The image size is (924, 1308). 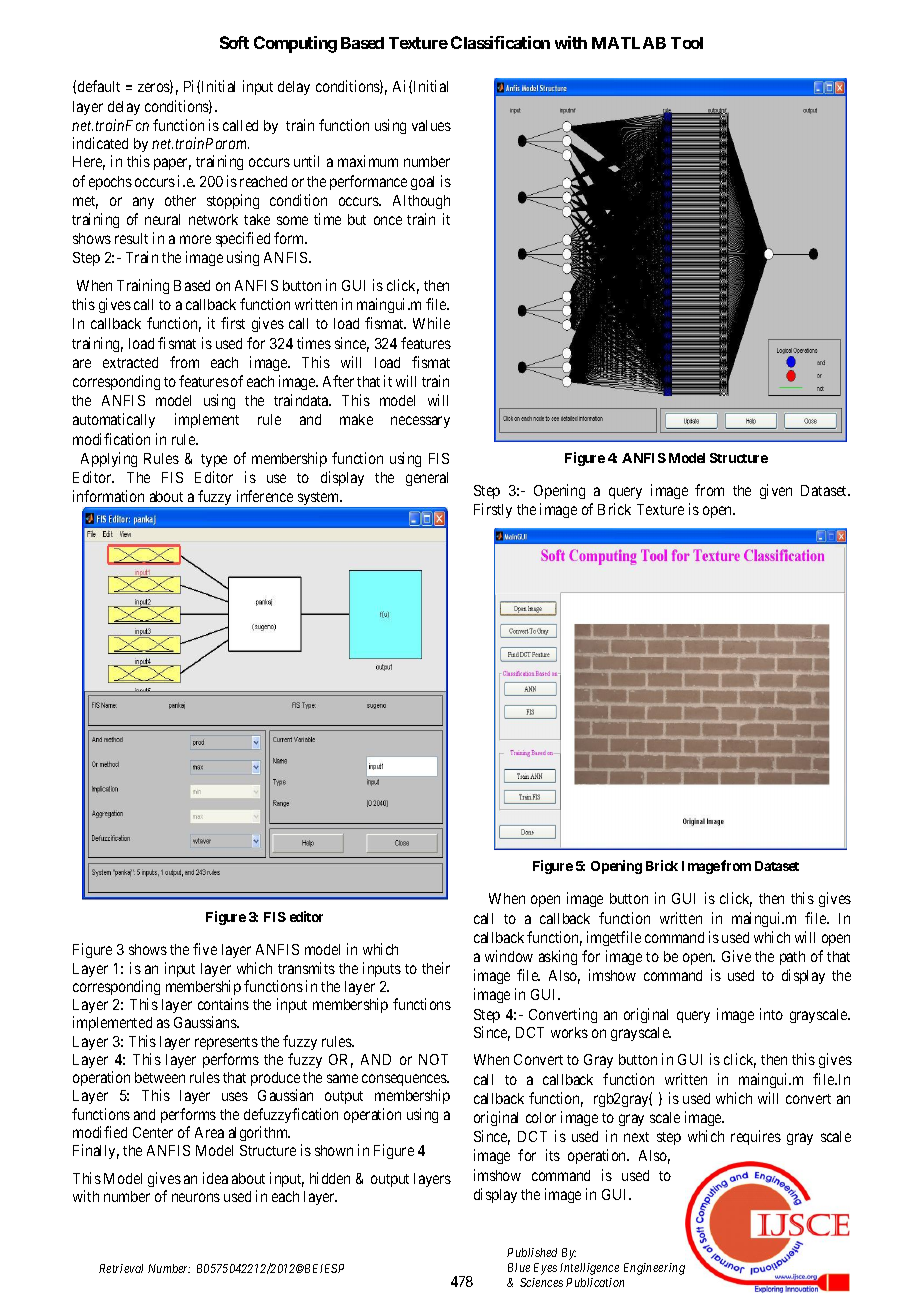 What do you see at coordinates (431, 323) in the screenshot?
I see `While` at bounding box center [431, 323].
